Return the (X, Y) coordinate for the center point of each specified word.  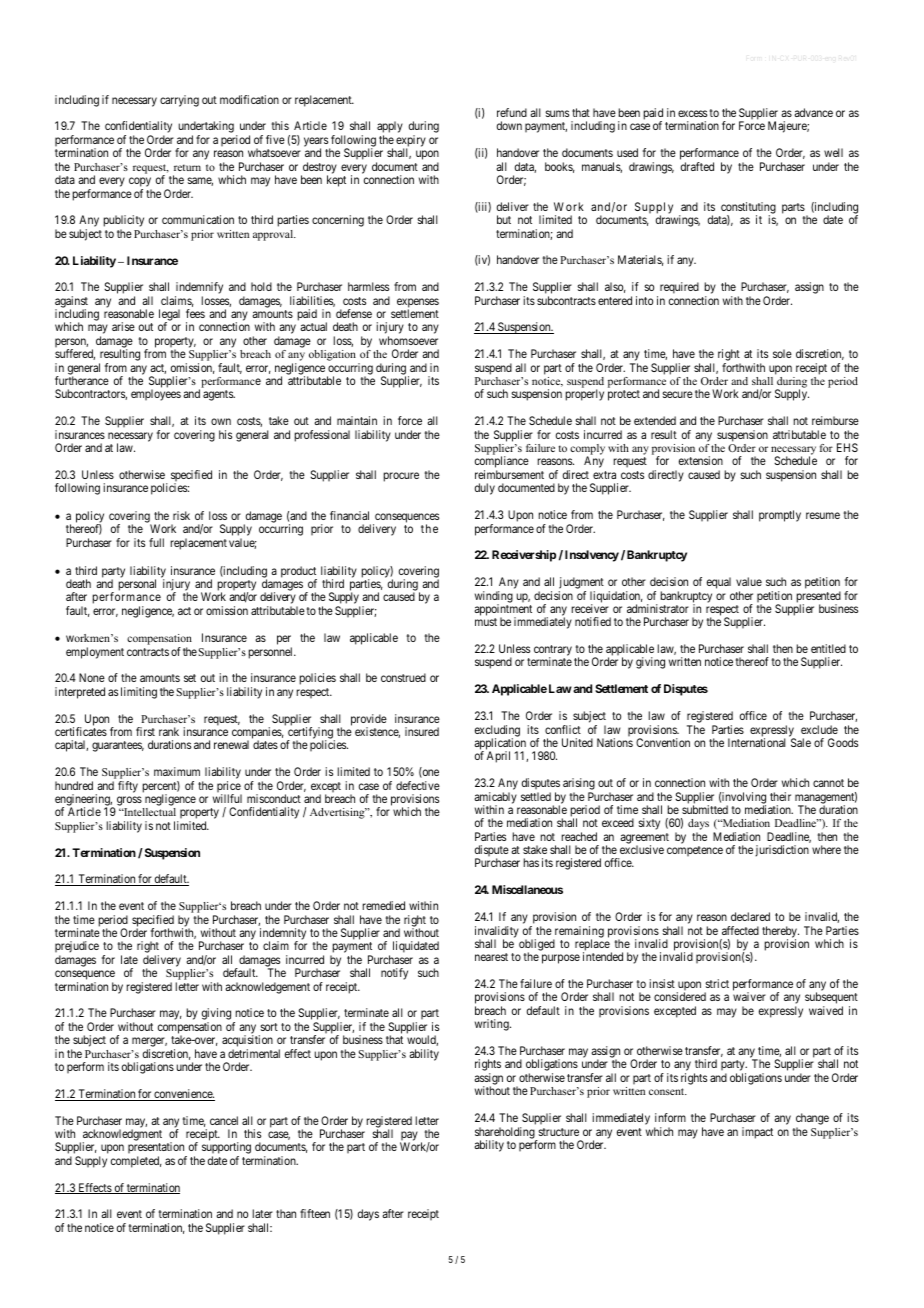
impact (757, 1133)
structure (558, 1132)
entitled (828, 648)
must (486, 622)
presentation (157, 1149)
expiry (411, 142)
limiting (139, 693)
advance (813, 112)
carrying (179, 101)
